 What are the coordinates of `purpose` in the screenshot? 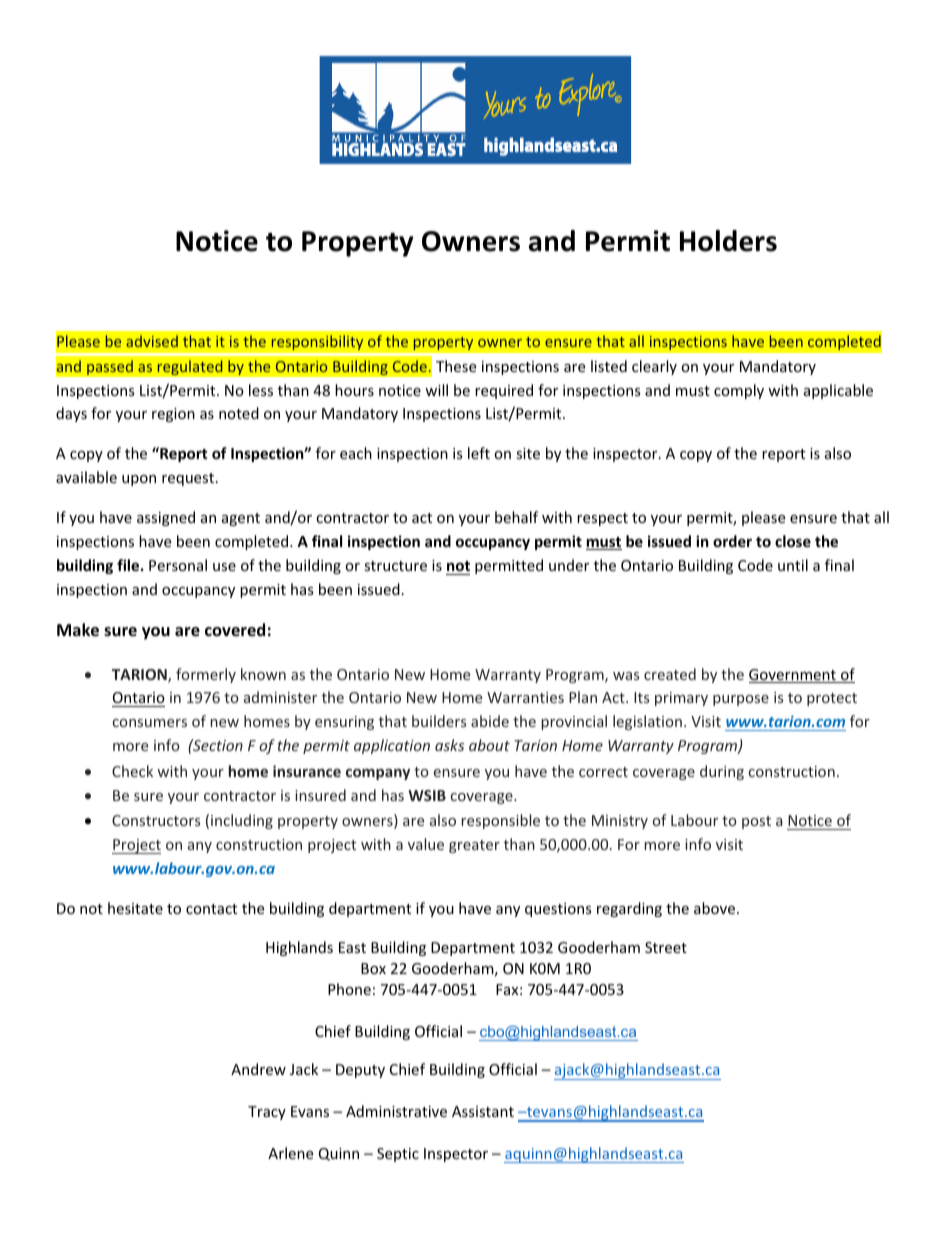 It's located at (741, 700).
